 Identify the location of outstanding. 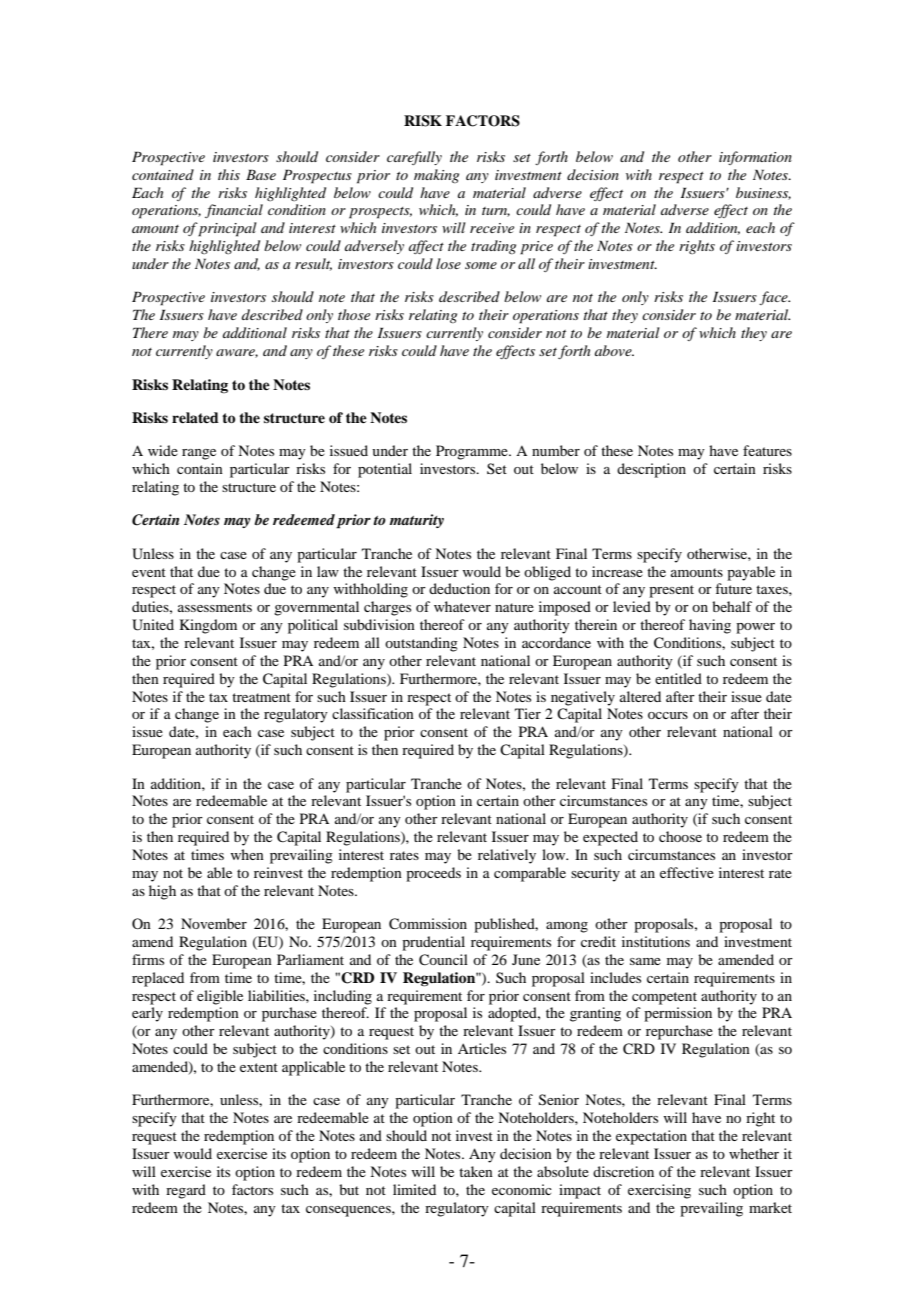
(421, 644).
